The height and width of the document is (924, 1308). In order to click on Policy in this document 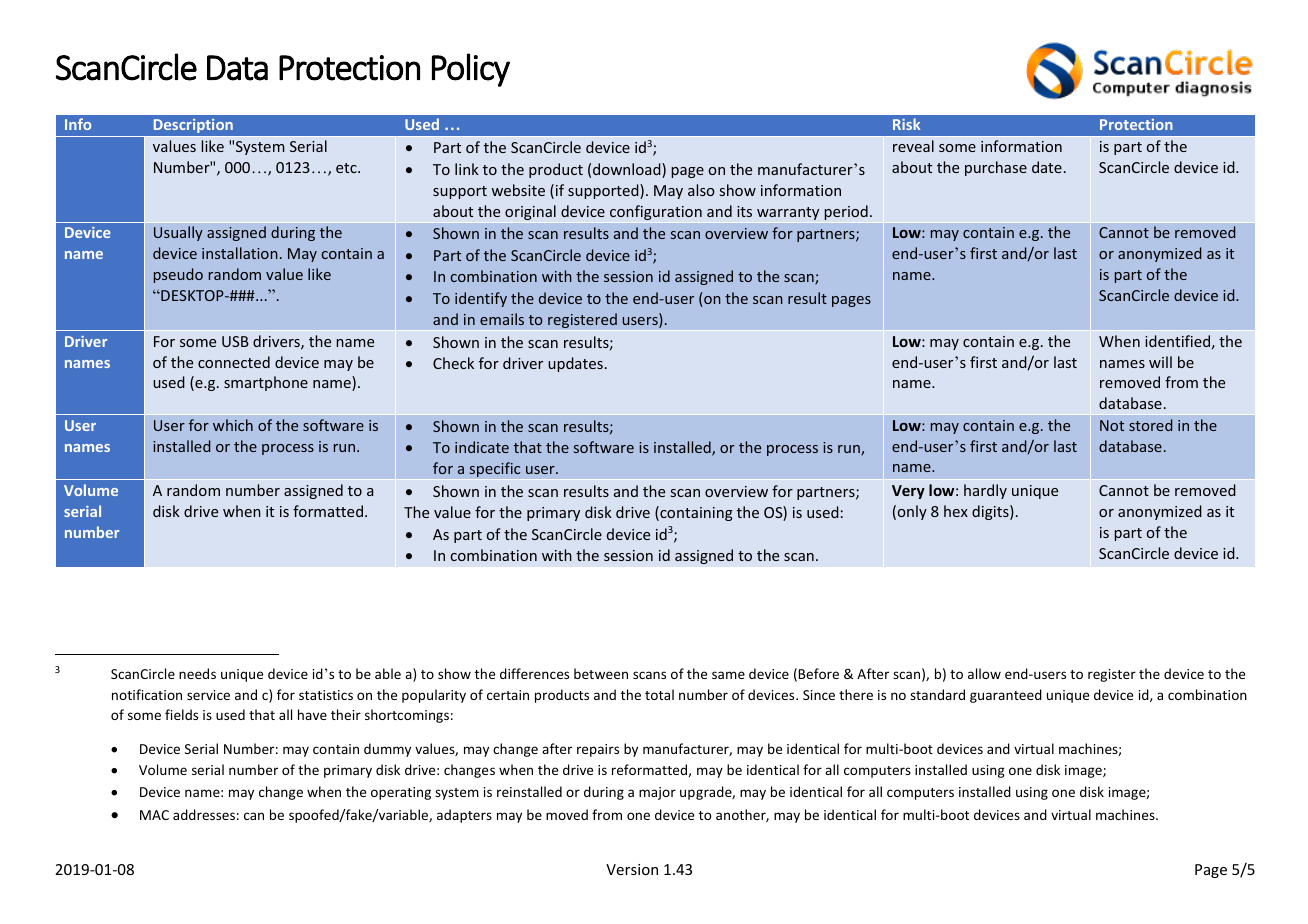, I will do `click(471, 70)`.
